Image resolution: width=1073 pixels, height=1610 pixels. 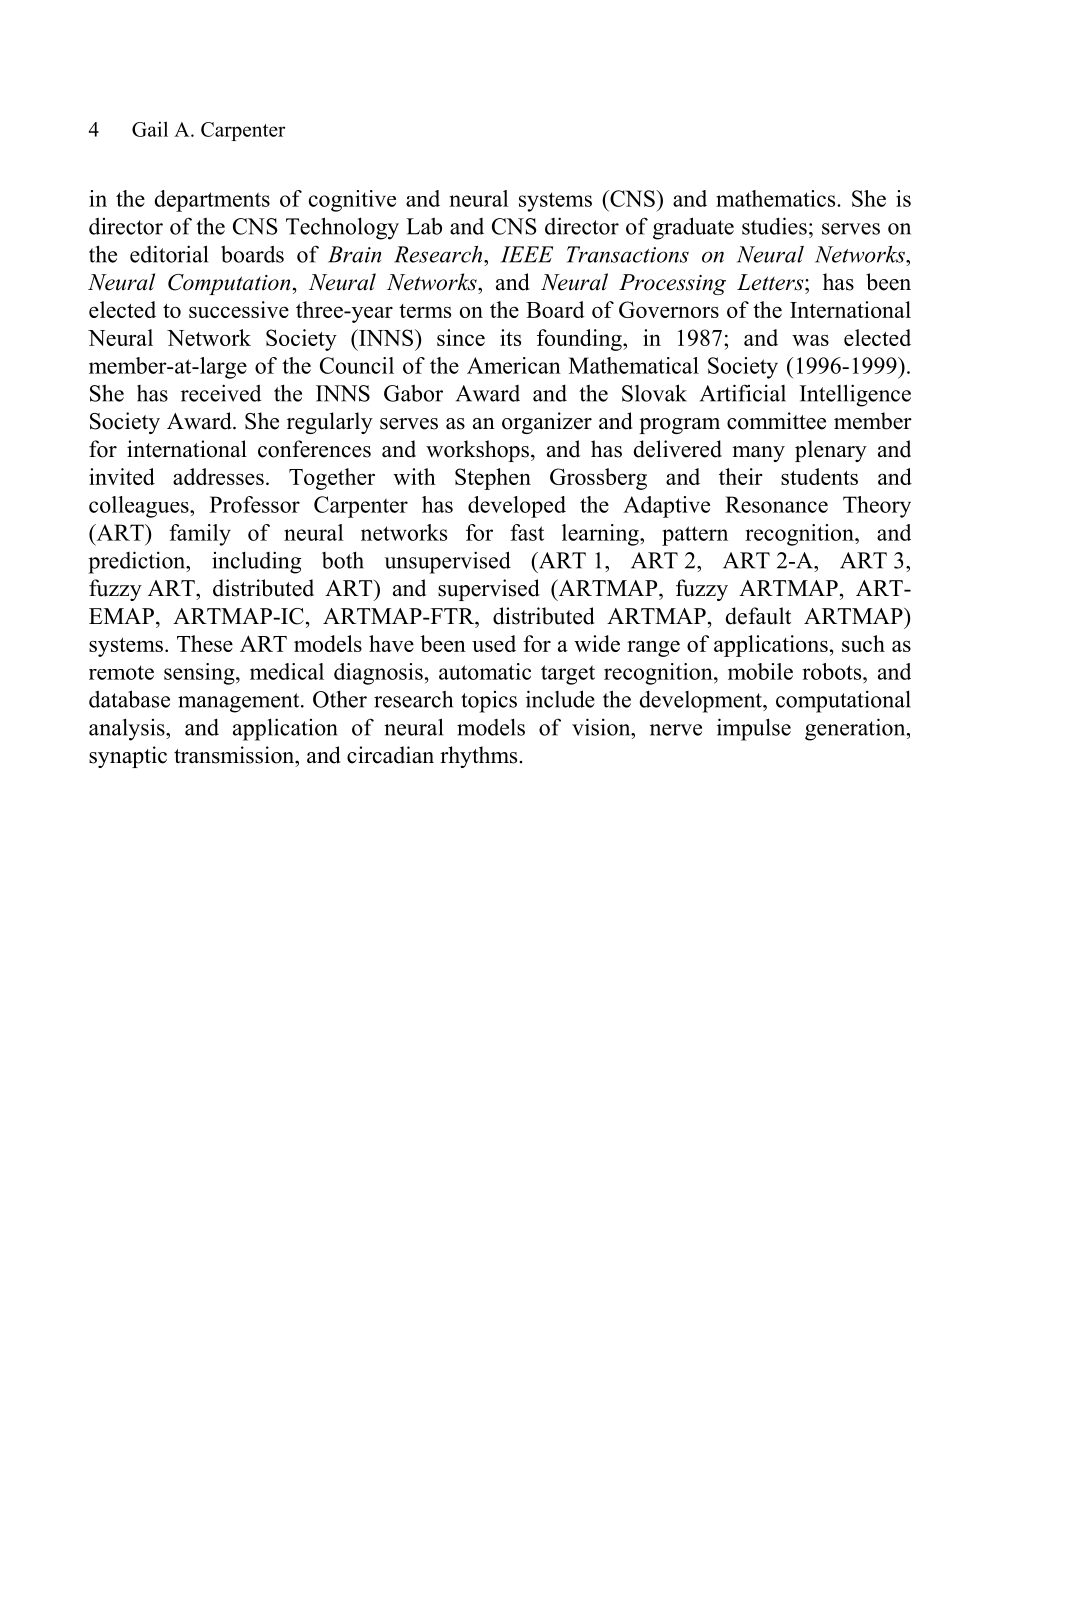 I want to click on Gail, so click(x=150, y=129).
